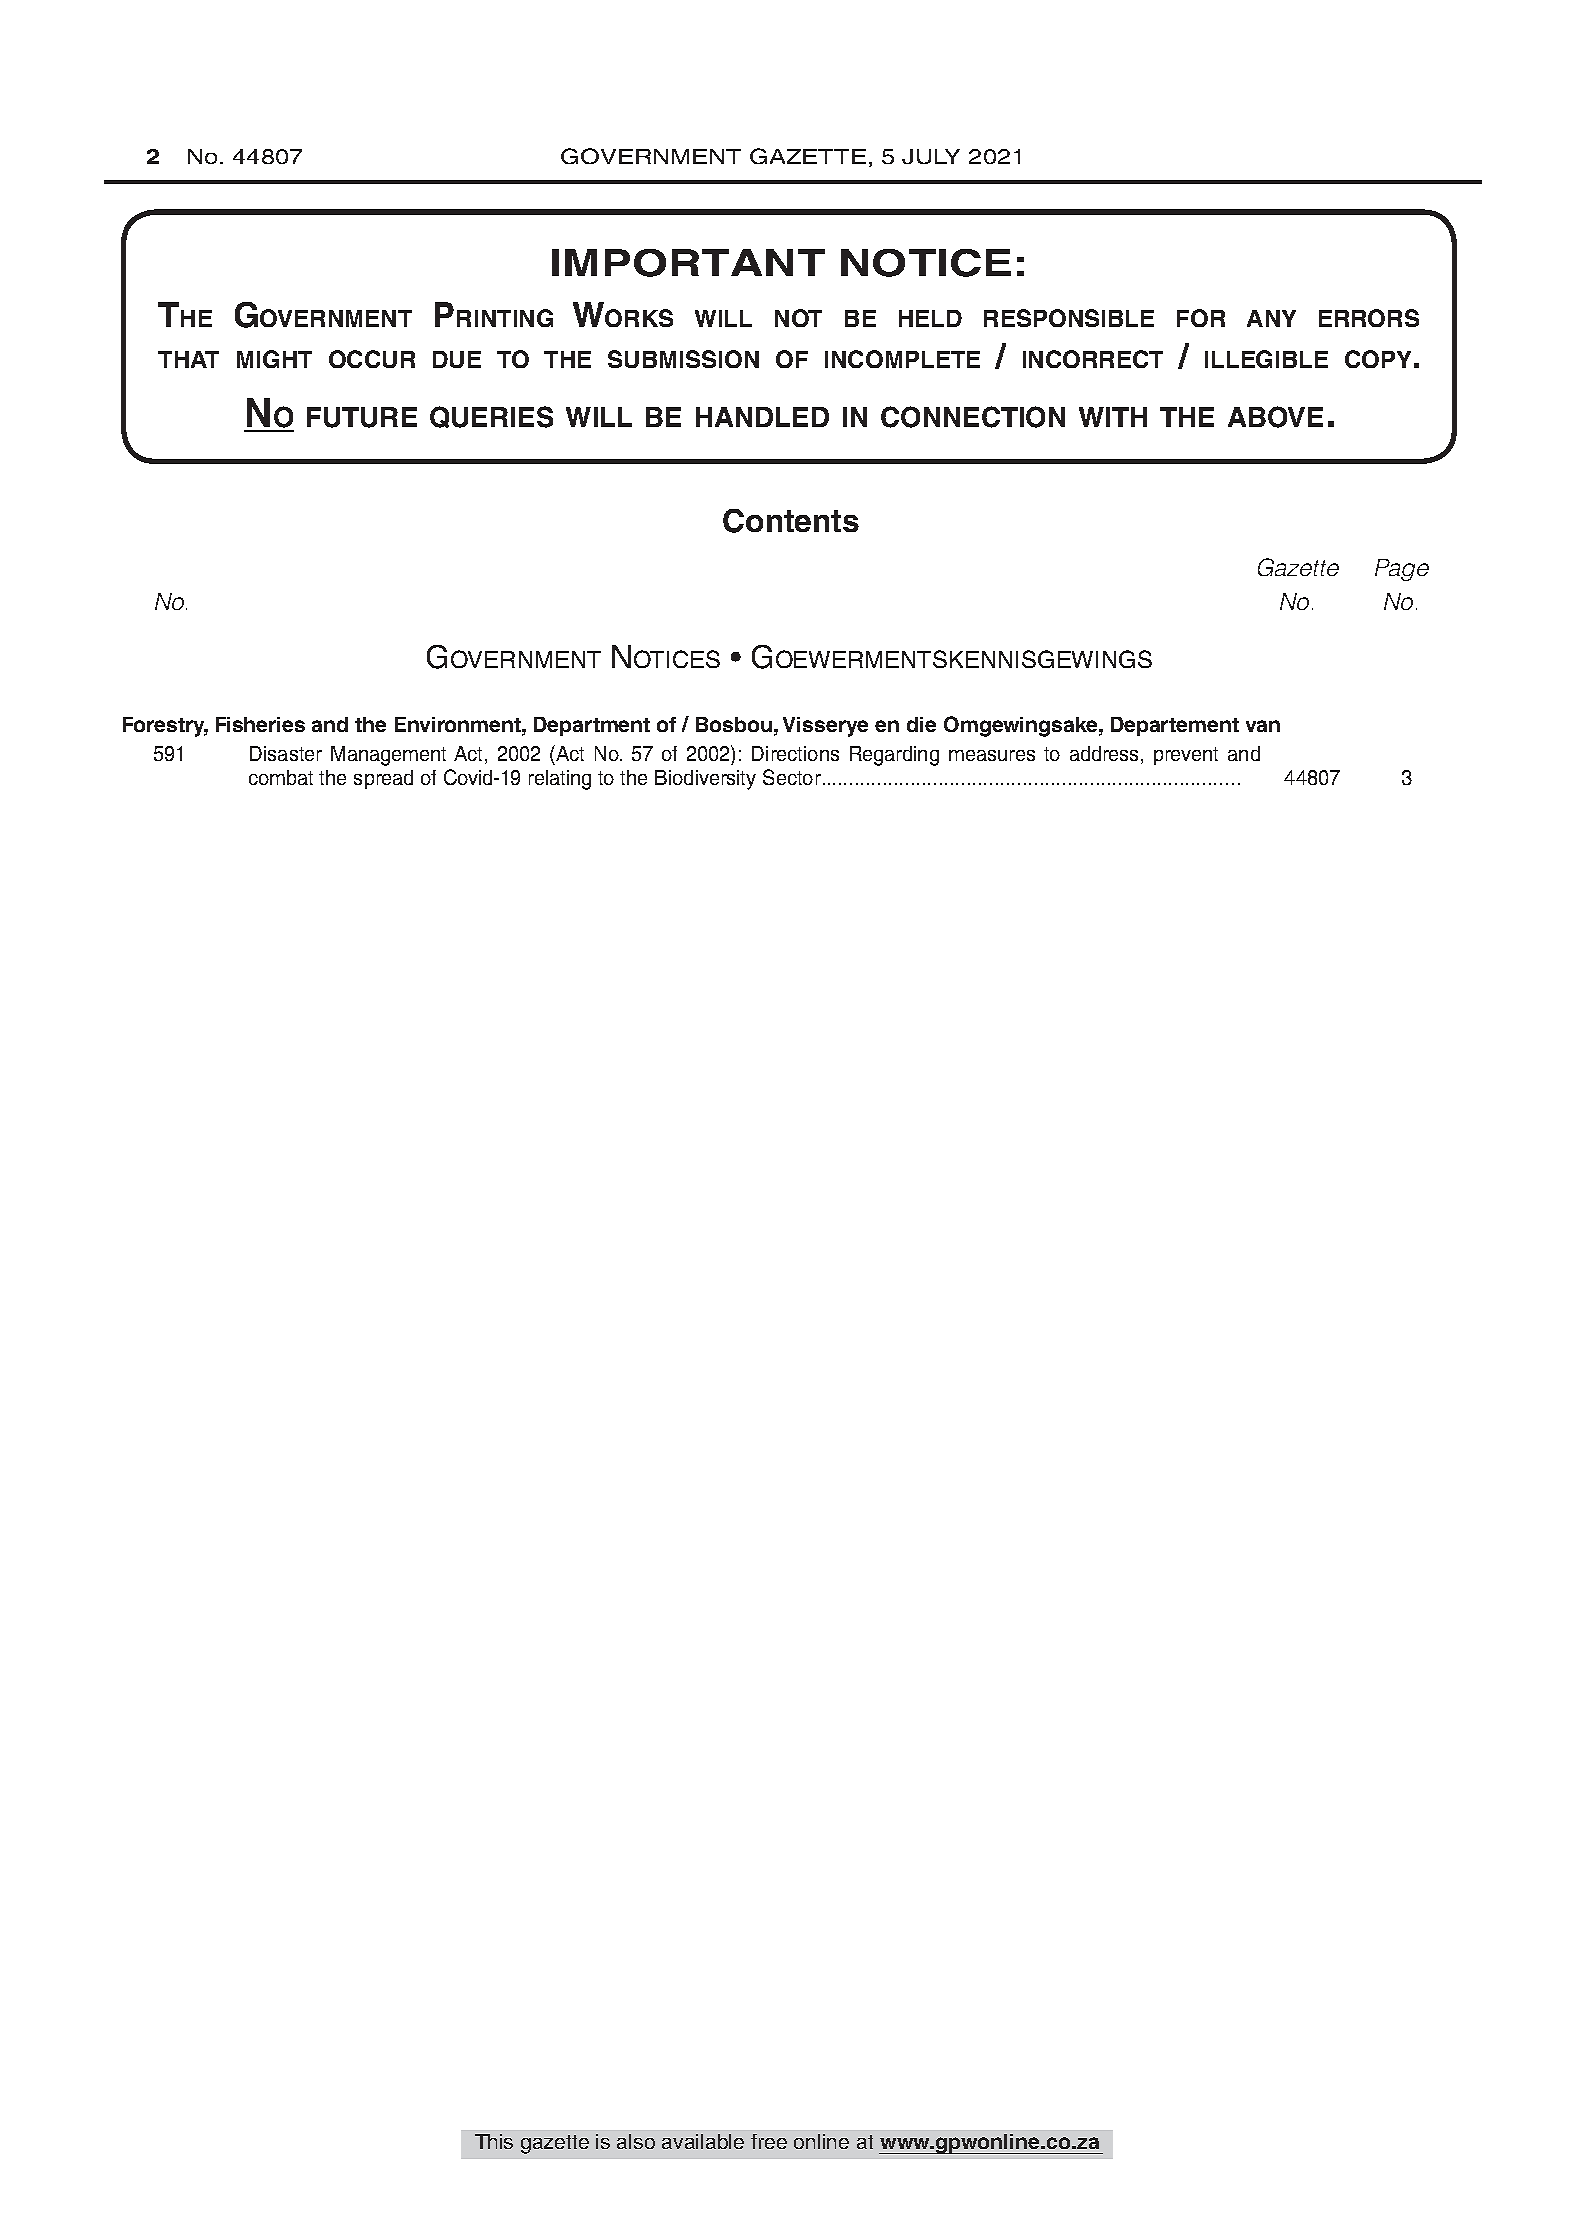 The image size is (1578, 2232). Describe the element at coordinates (703, 2141) in the screenshot. I see `available` at that location.
